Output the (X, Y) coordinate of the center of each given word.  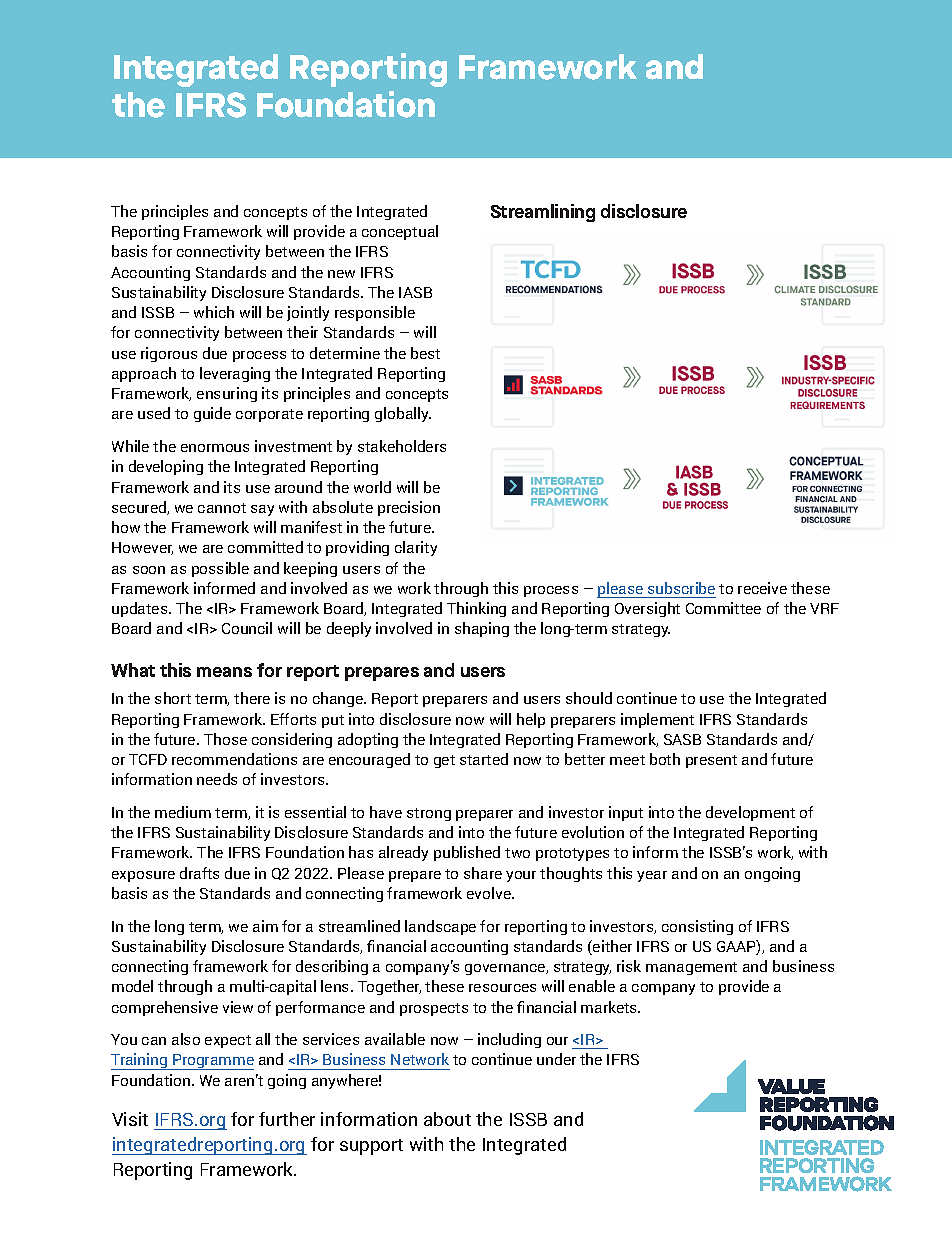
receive (762, 588)
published (467, 853)
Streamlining (543, 213)
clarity (416, 548)
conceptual (400, 232)
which (214, 312)
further (287, 1119)
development (750, 813)
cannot (222, 508)
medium (183, 812)
